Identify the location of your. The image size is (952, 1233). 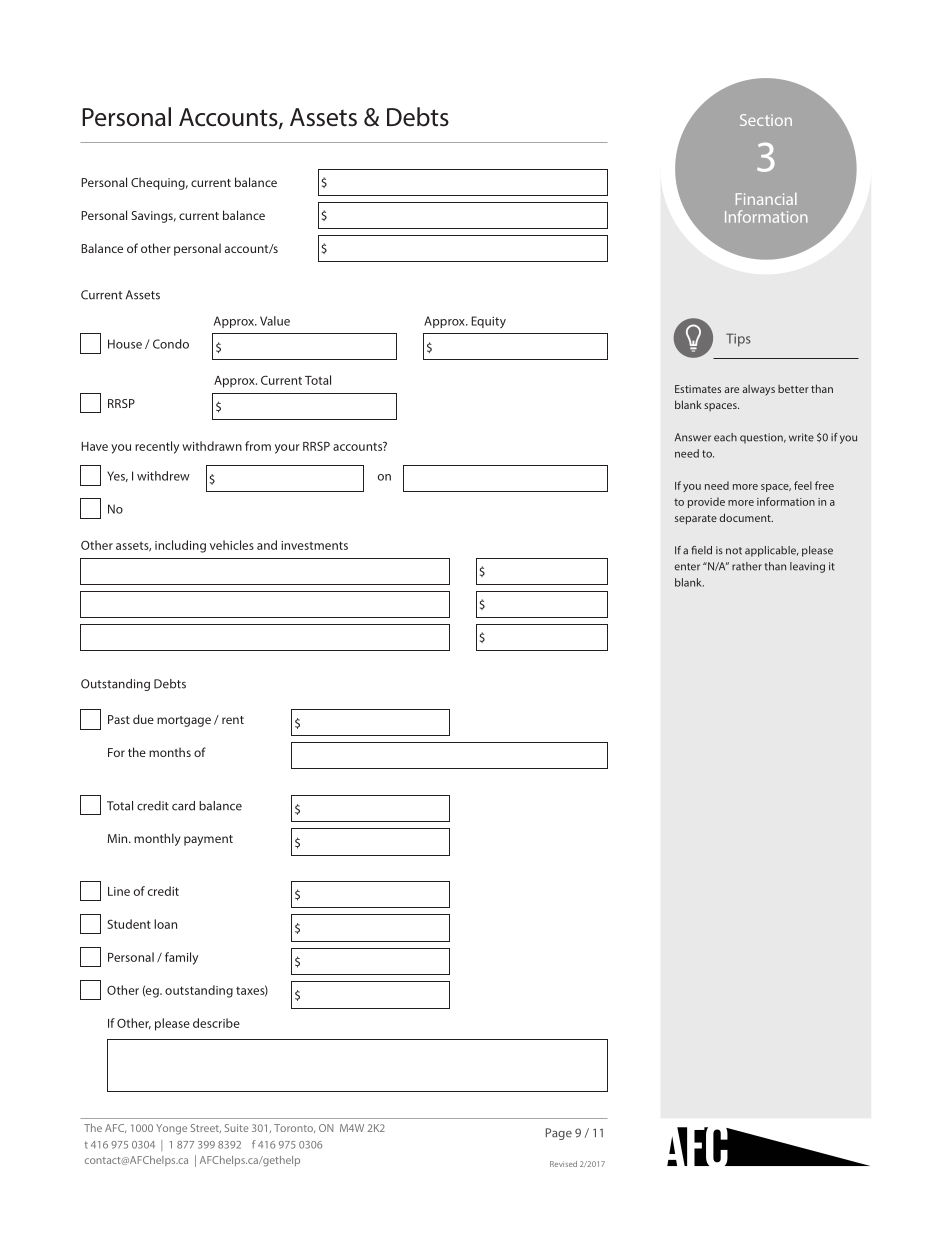
(287, 449).
